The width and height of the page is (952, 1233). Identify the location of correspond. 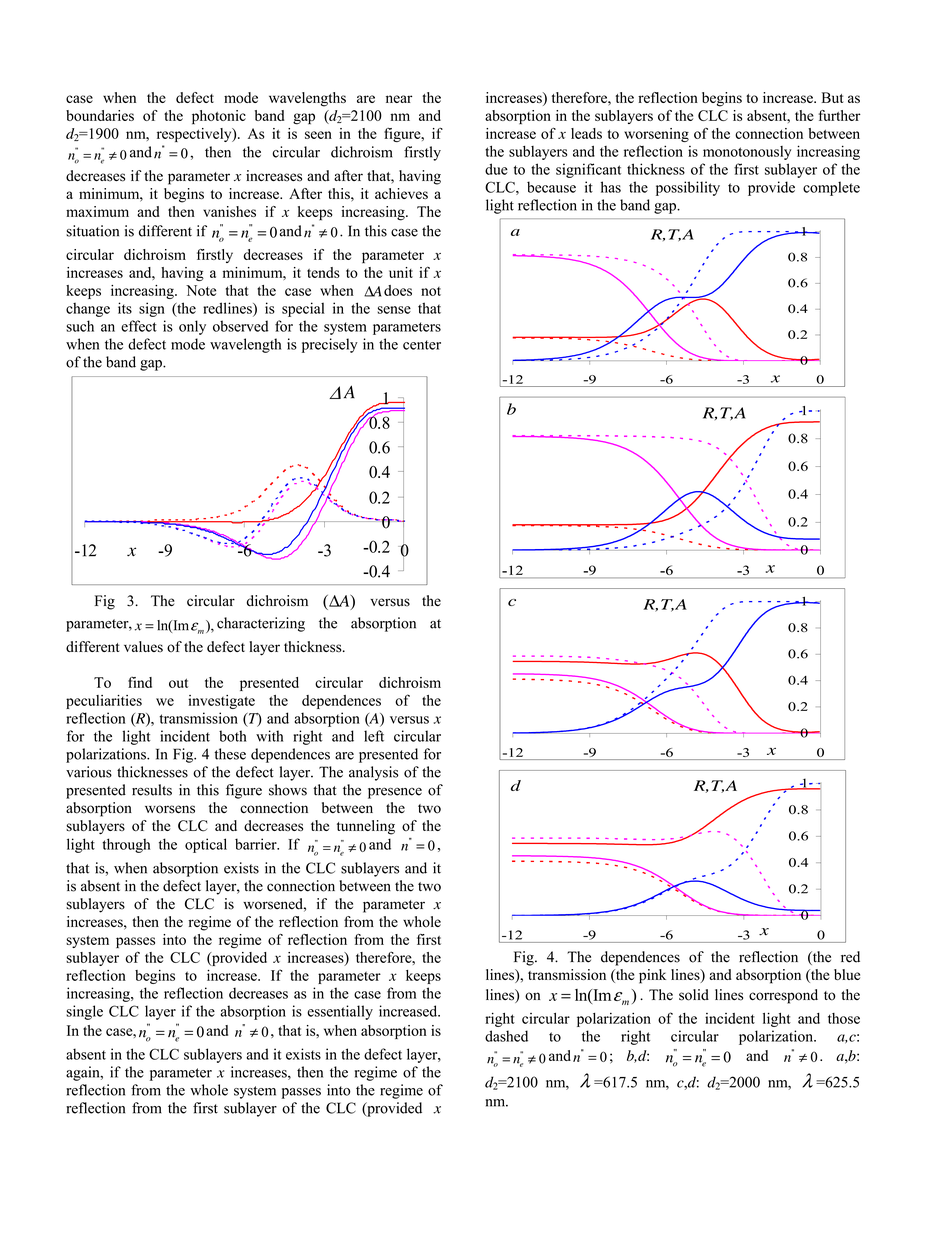
(783, 996).
